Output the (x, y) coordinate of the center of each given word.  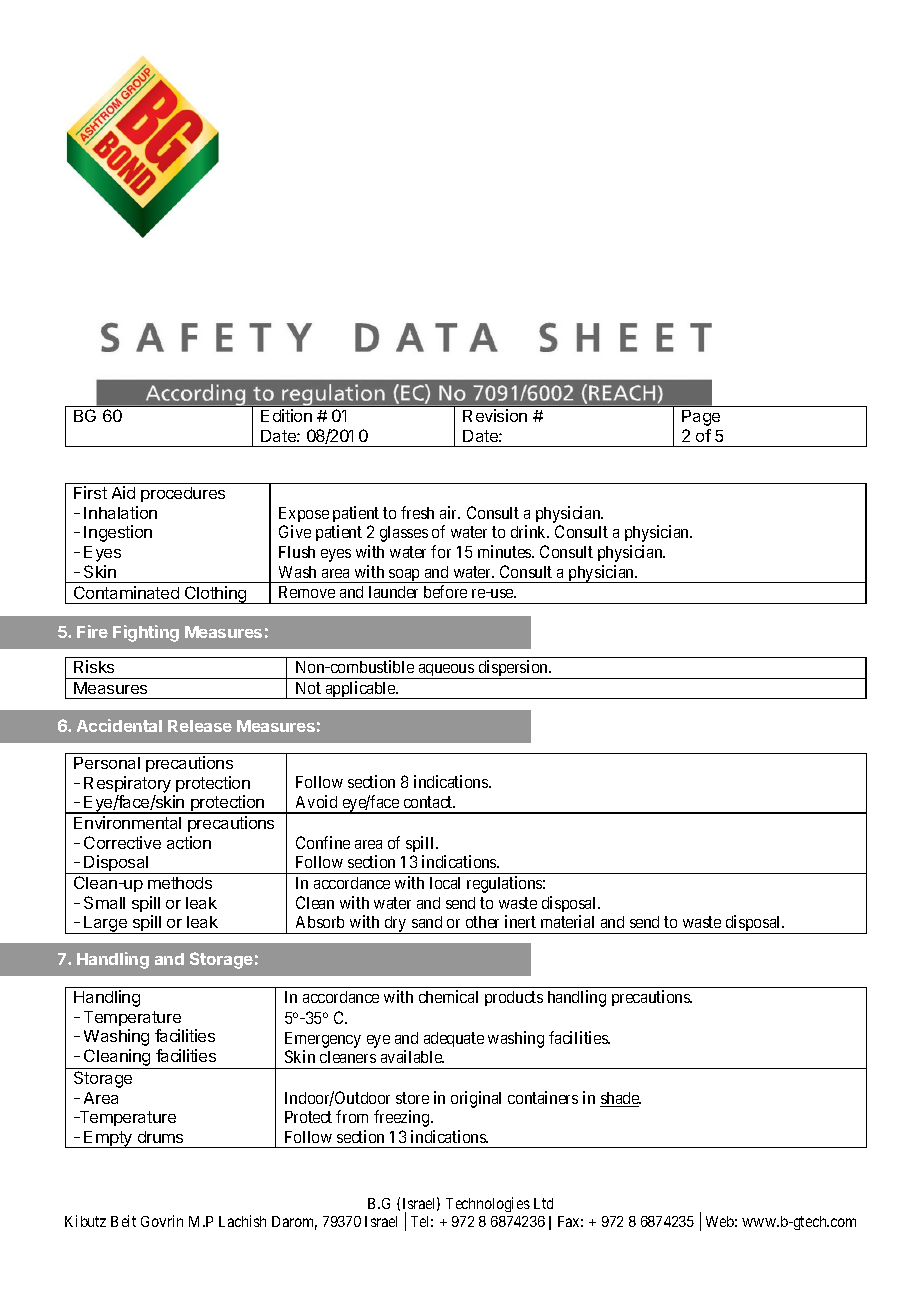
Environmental (127, 822)
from (352, 1116)
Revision (495, 415)
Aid (123, 492)
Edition (286, 415)
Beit (123, 1221)
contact (429, 802)
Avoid (316, 801)
